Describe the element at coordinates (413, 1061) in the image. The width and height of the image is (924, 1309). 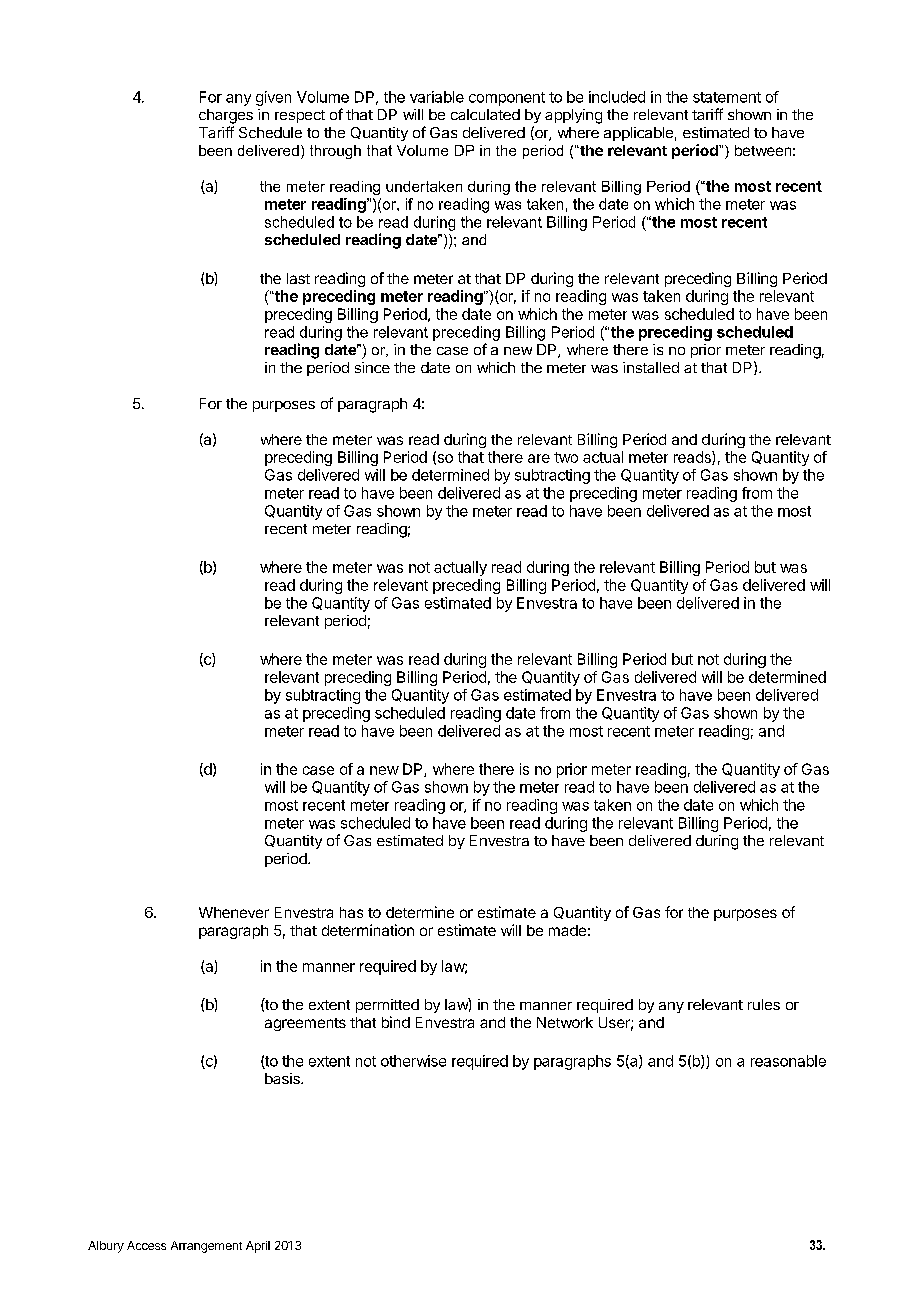
I see `otherwise` at that location.
